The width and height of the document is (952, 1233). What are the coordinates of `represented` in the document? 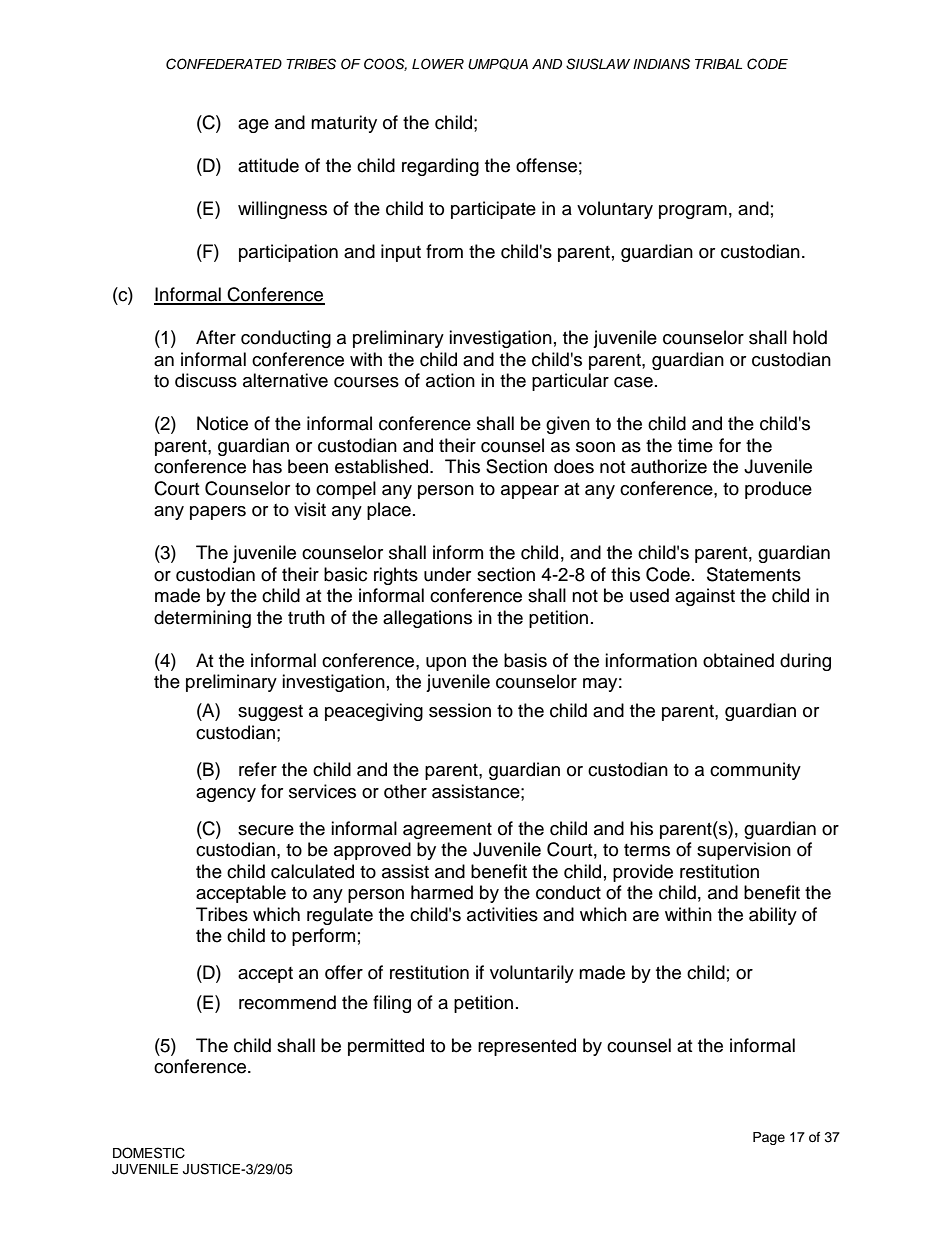 It's located at (527, 1047).
